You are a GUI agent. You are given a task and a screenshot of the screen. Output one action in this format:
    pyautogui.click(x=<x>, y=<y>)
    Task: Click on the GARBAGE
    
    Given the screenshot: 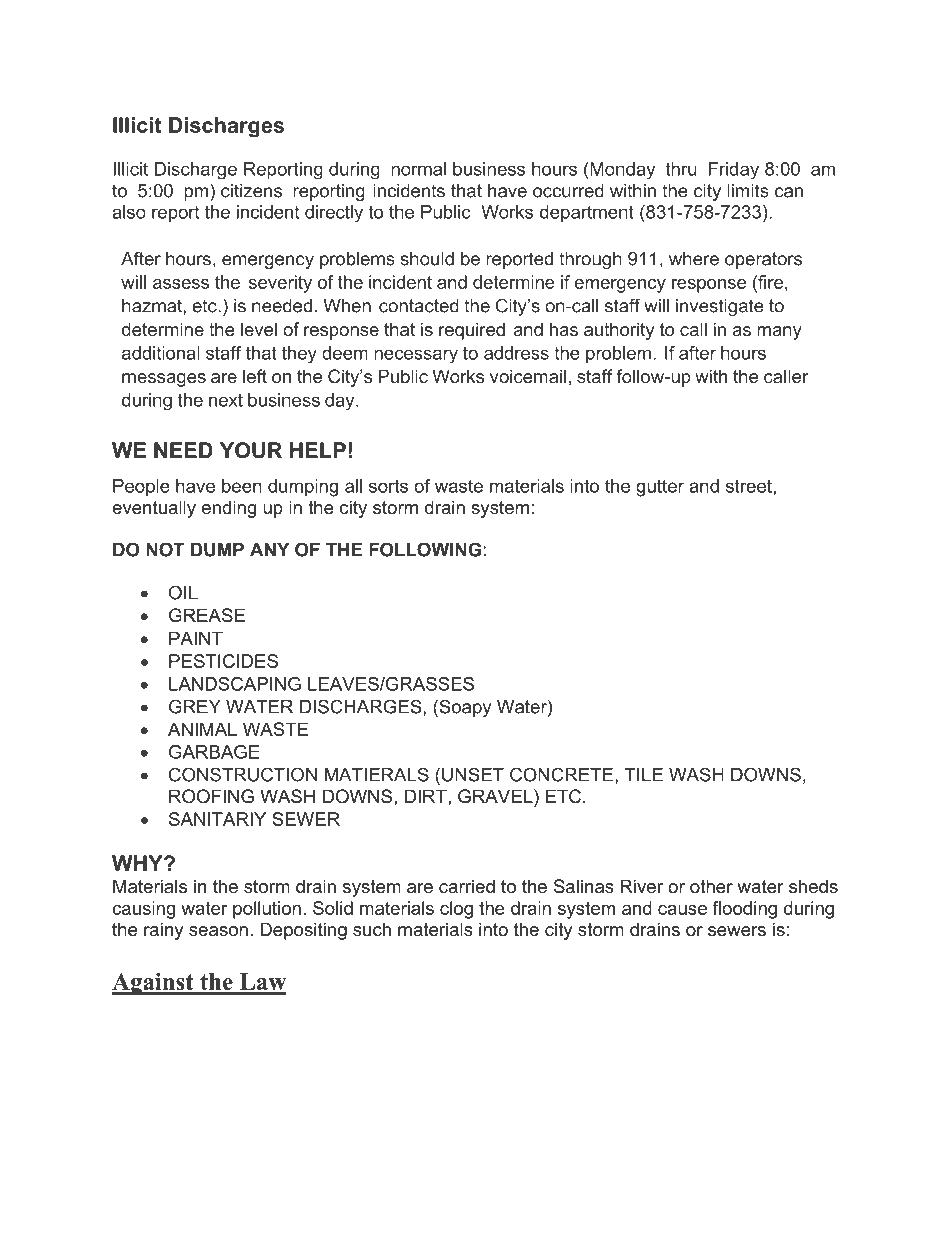 What is the action you would take?
    pyautogui.click(x=214, y=752)
